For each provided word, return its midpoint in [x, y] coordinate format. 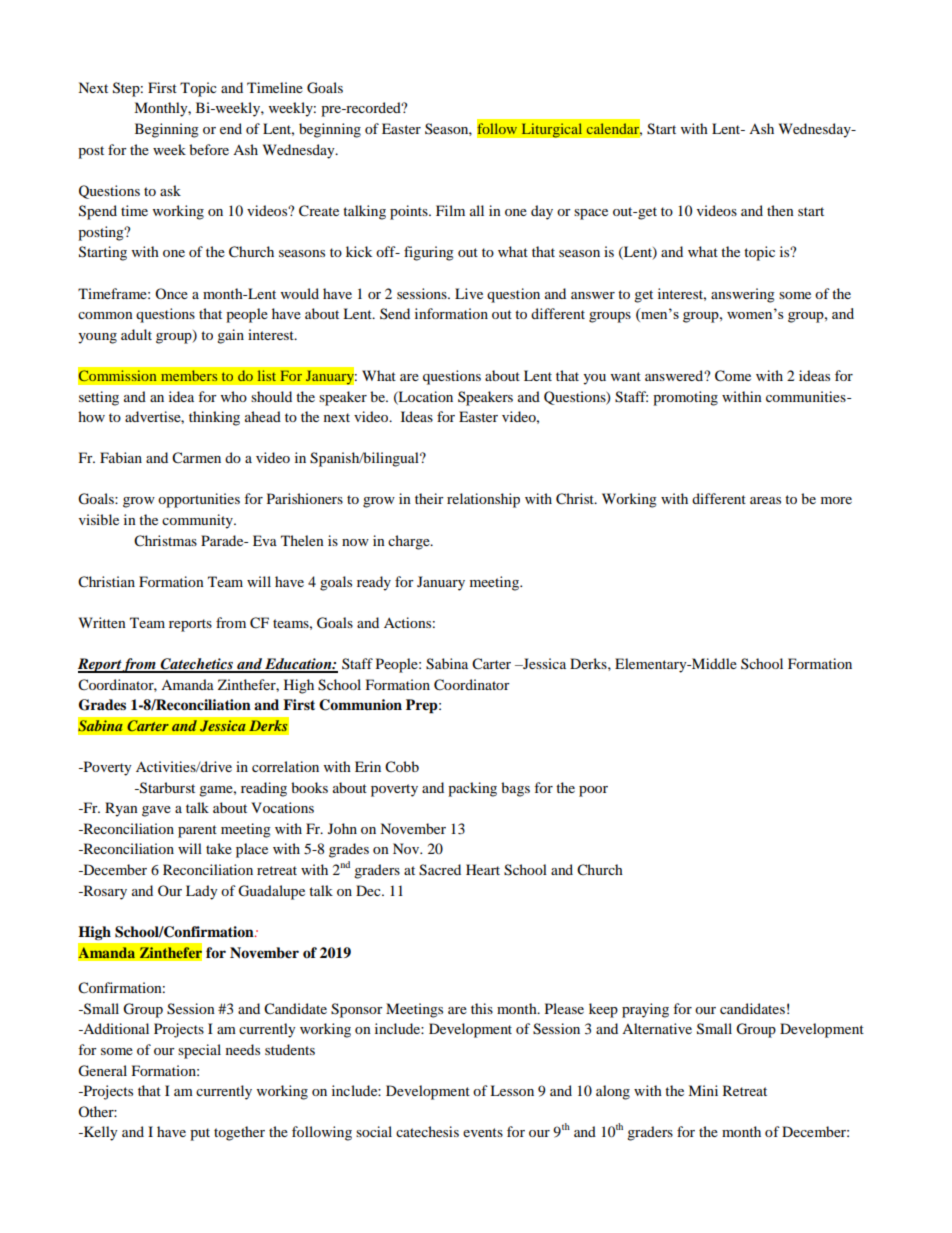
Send [395, 313]
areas [765, 500]
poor [593, 791]
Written [102, 622]
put [200, 1134]
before [209, 149]
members [189, 376]
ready [374, 583]
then [780, 210]
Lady [202, 892]
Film [450, 210]
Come [733, 376]
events [483, 1132]
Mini [703, 1090]
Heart [483, 869]
